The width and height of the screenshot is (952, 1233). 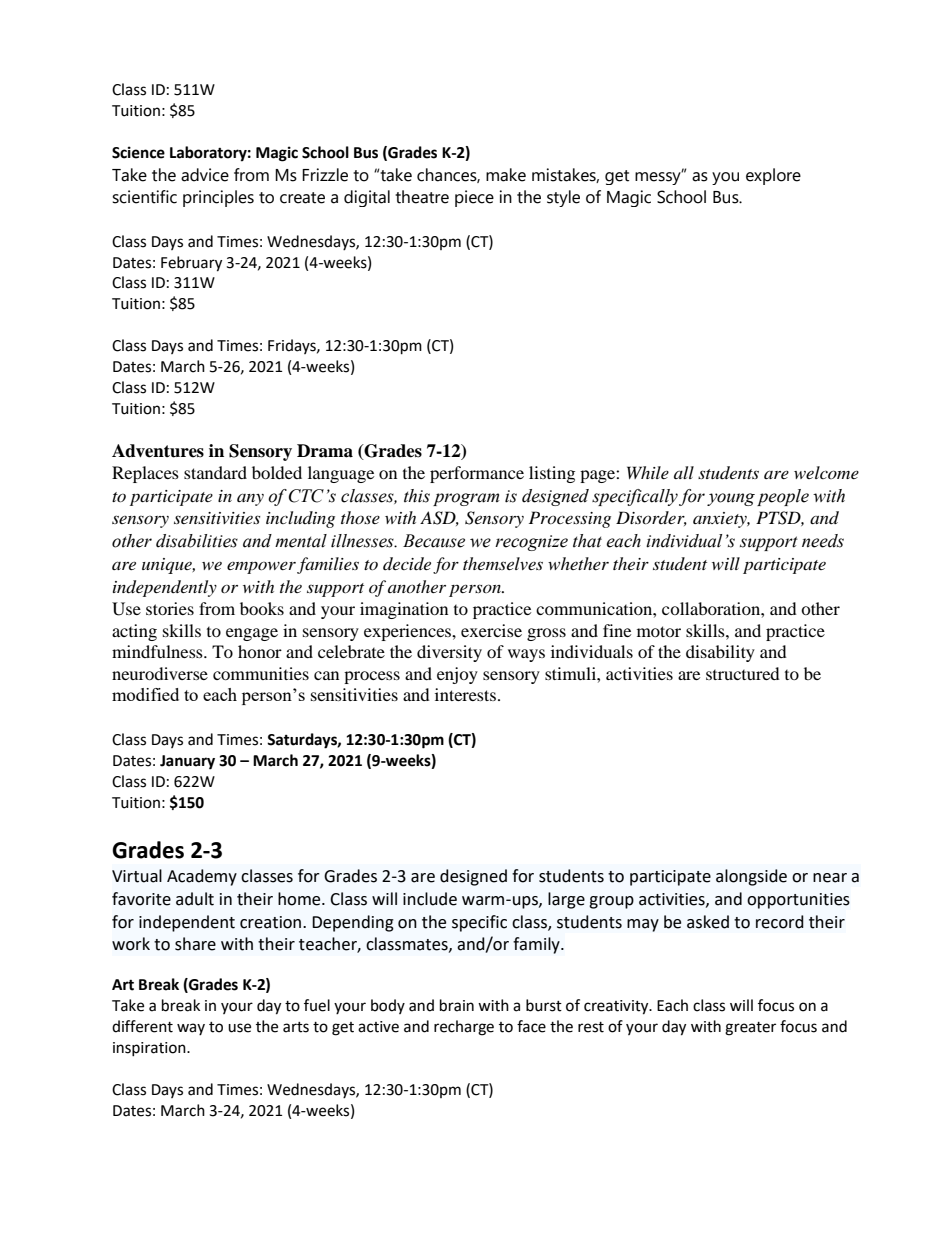 I want to click on disability, so click(x=720, y=653).
